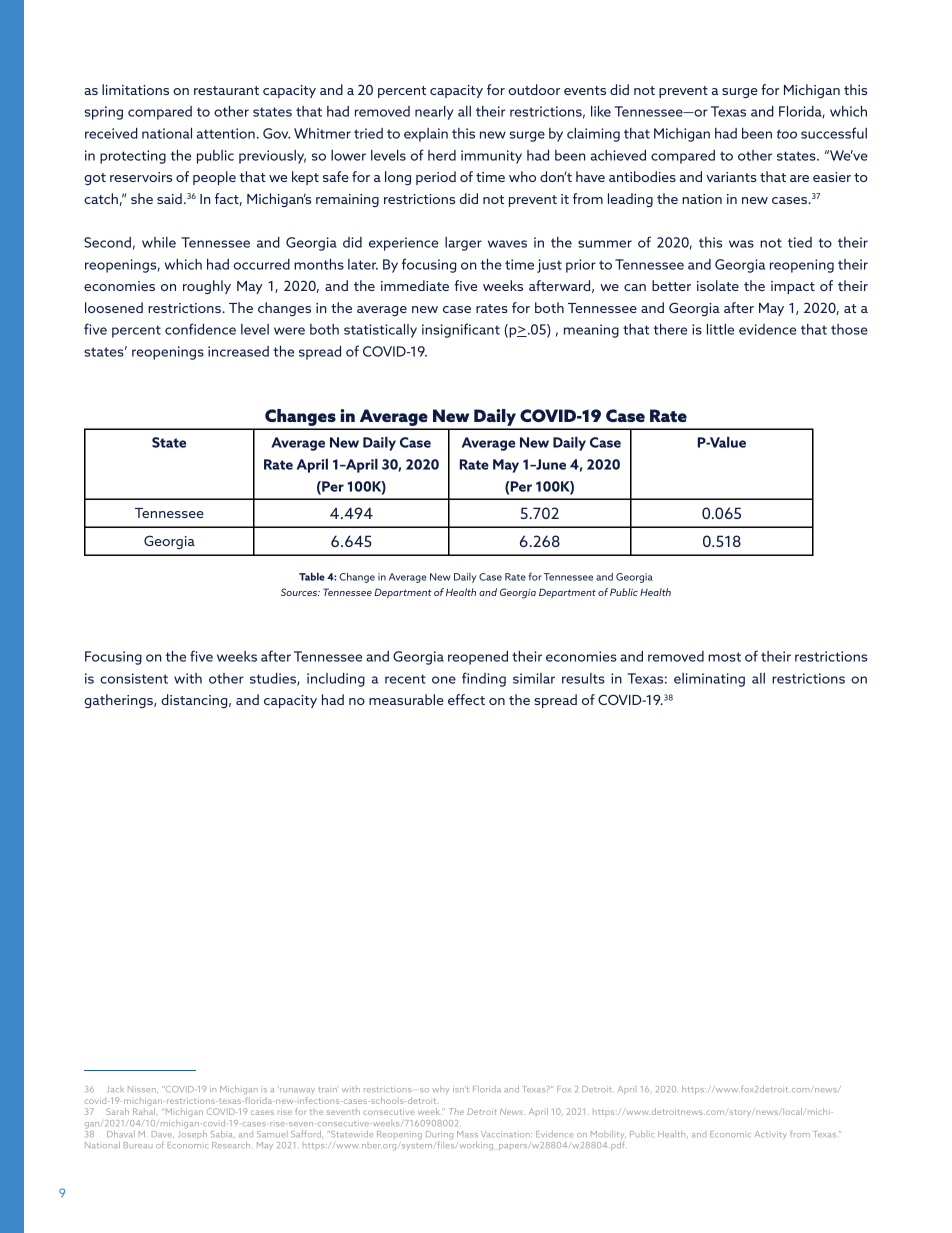  What do you see at coordinates (163, 1134) in the screenshot?
I see `Dave` at bounding box center [163, 1134].
